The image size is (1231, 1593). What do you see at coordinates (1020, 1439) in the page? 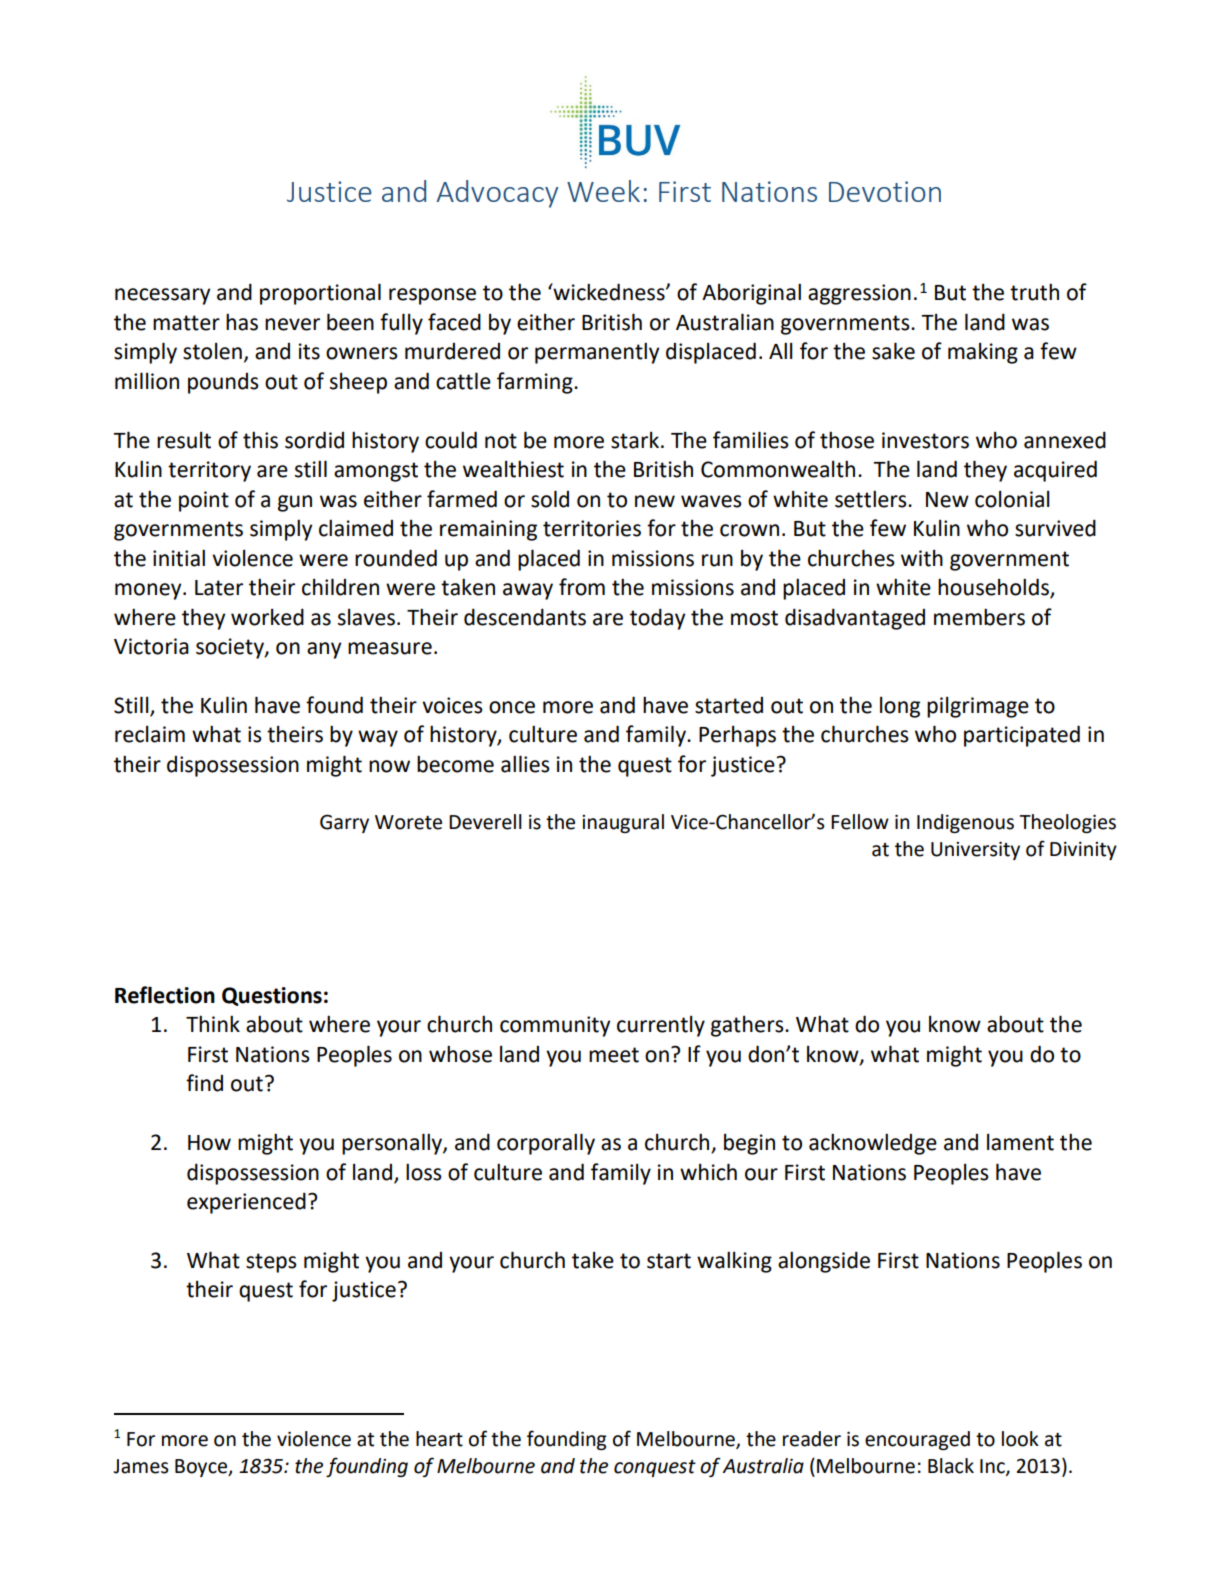
I see `look` at bounding box center [1020, 1439].
